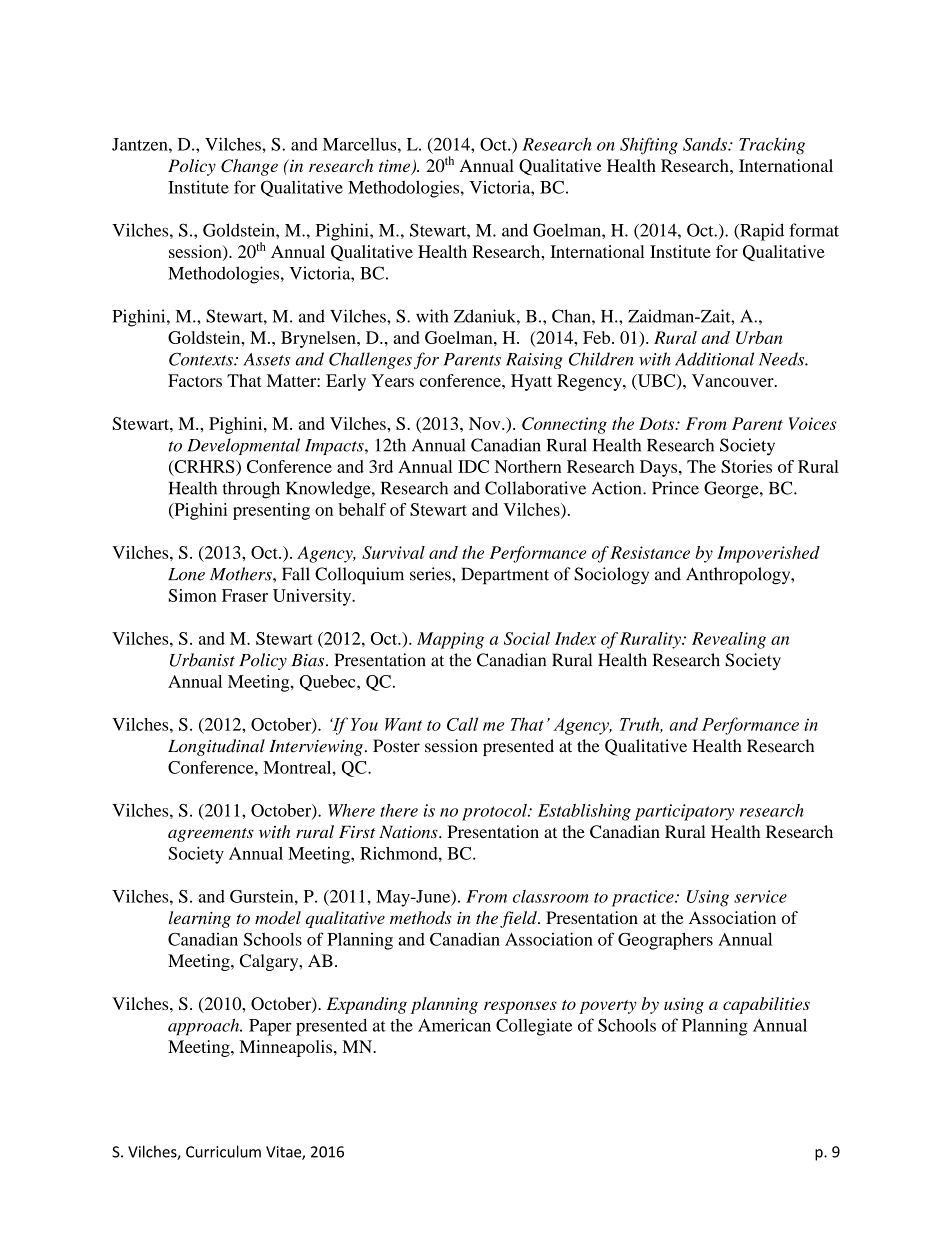  What do you see at coordinates (527, 638) in the screenshot?
I see `Social` at bounding box center [527, 638].
